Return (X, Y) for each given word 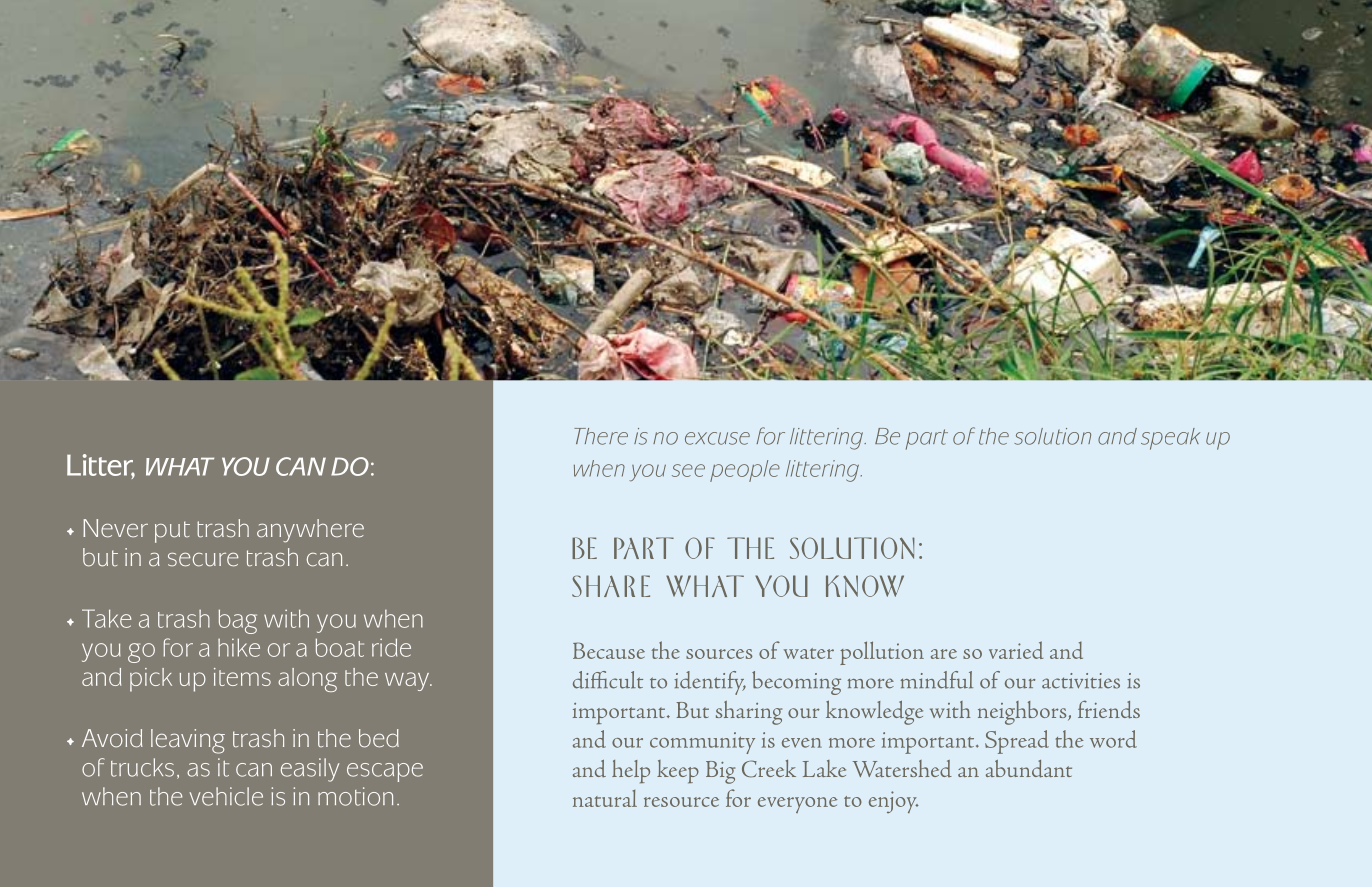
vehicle (226, 796)
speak (1170, 439)
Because (609, 650)
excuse (717, 438)
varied (1016, 650)
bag (238, 621)
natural (605, 798)
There (601, 436)
